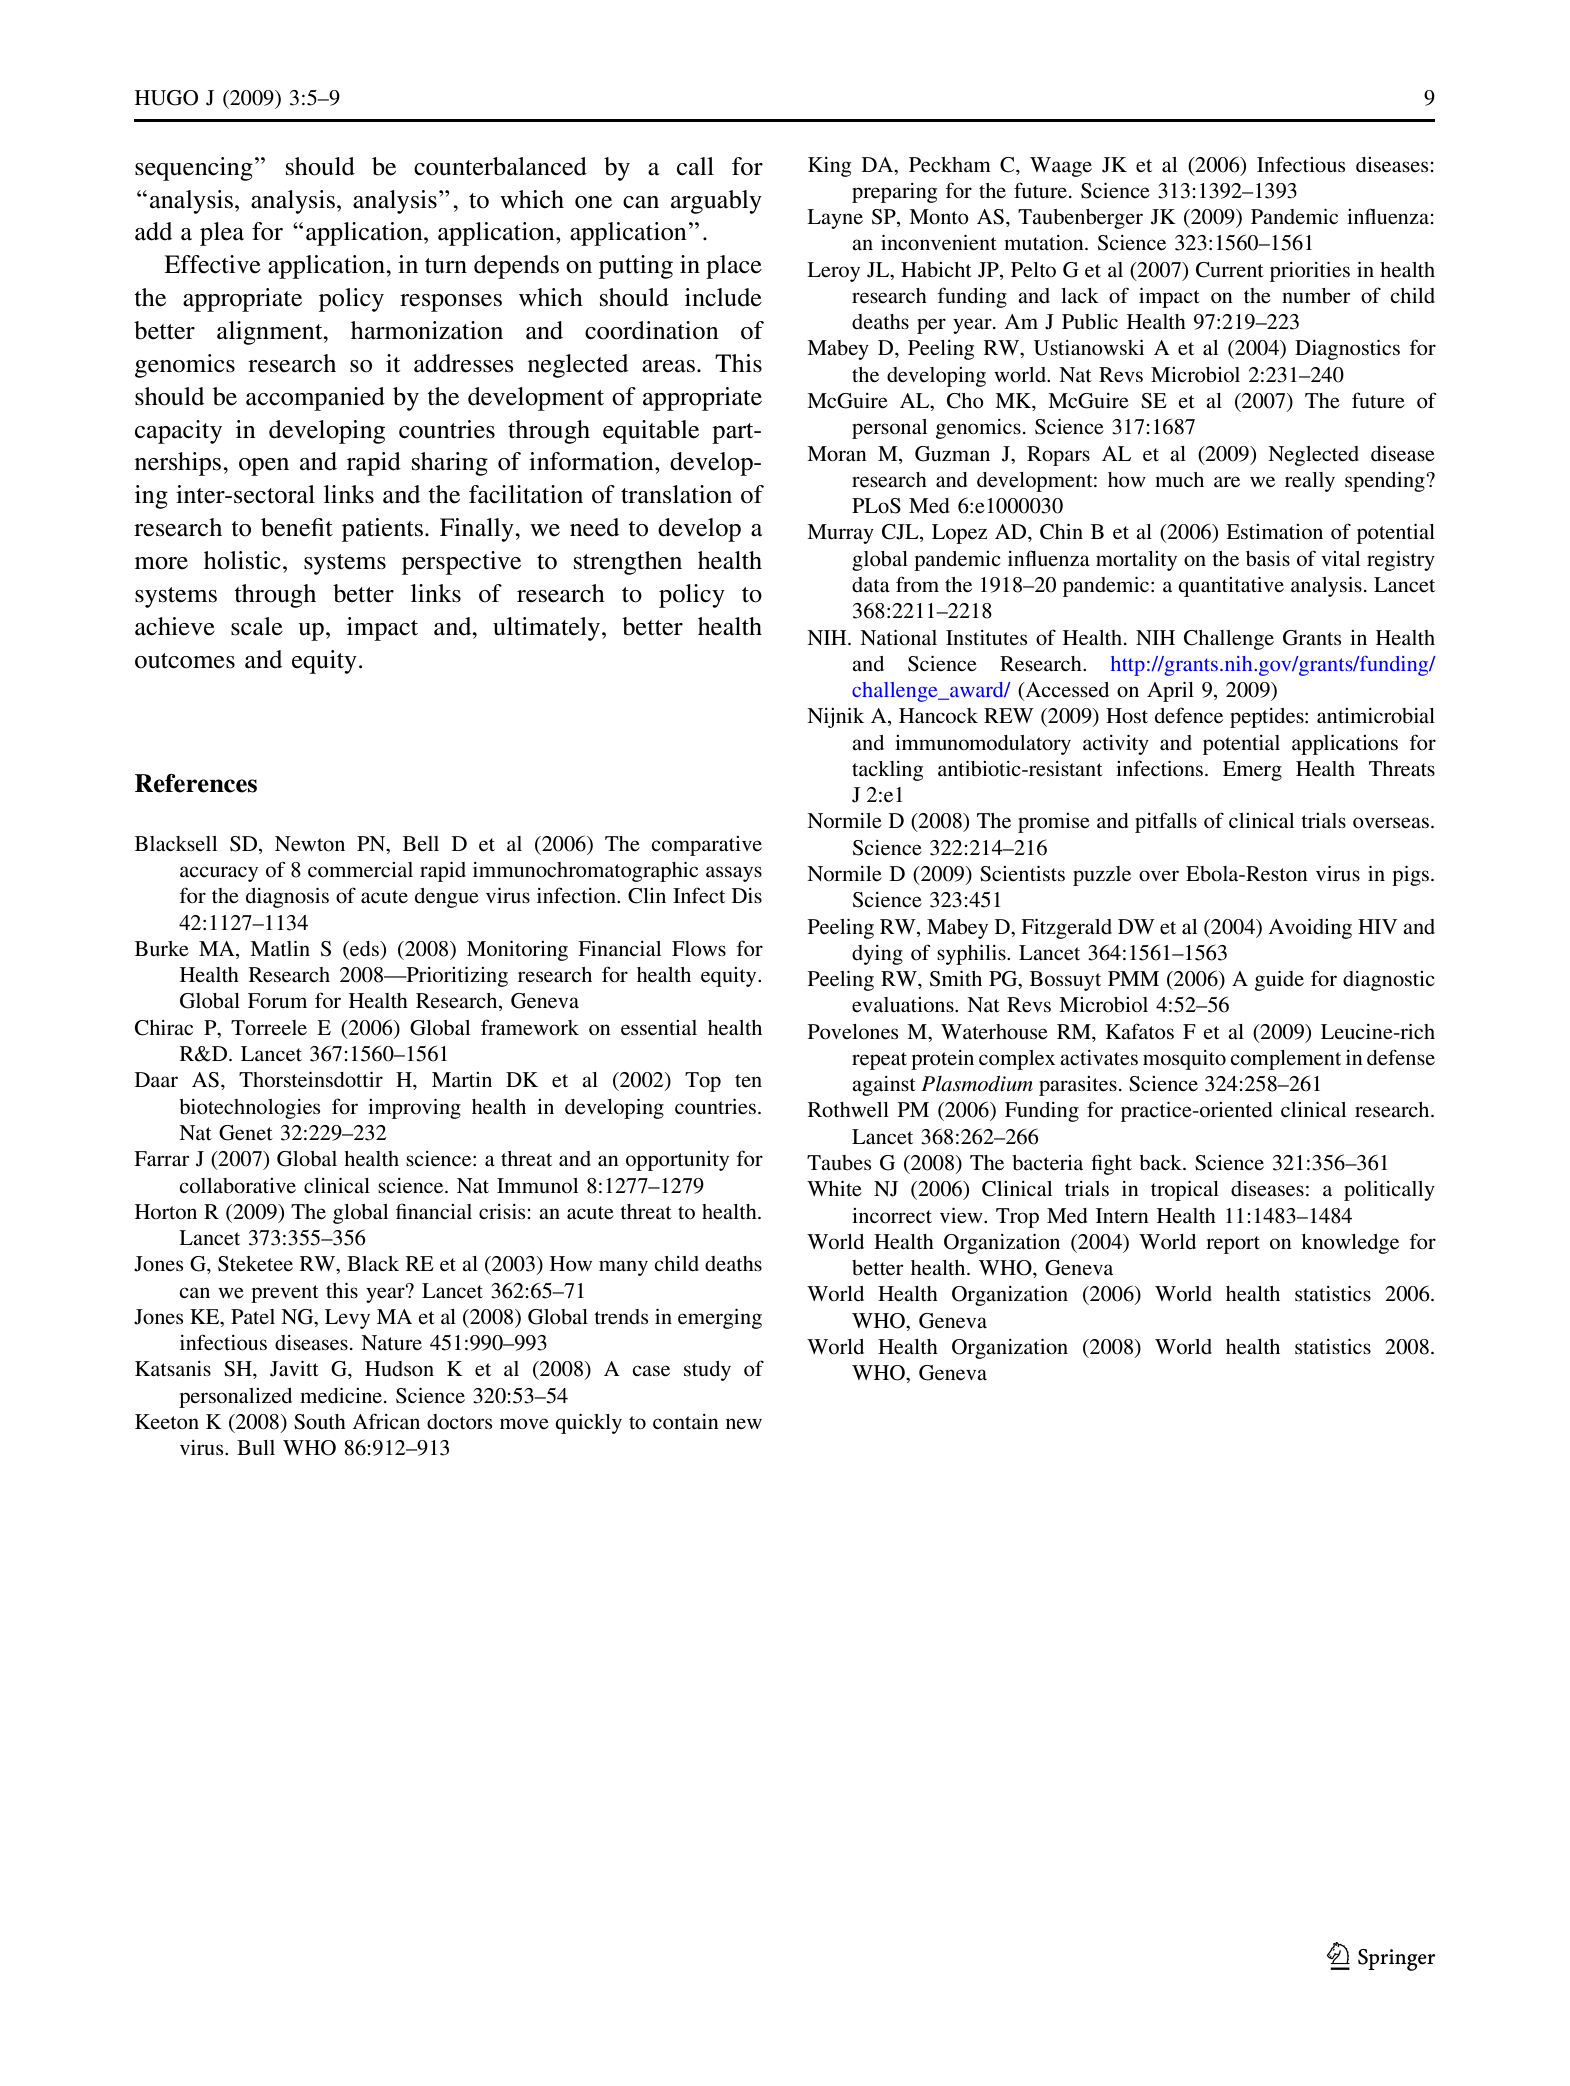 Image resolution: width=1570 pixels, height=2086 pixels. I want to click on biotechnologies, so click(249, 1109).
